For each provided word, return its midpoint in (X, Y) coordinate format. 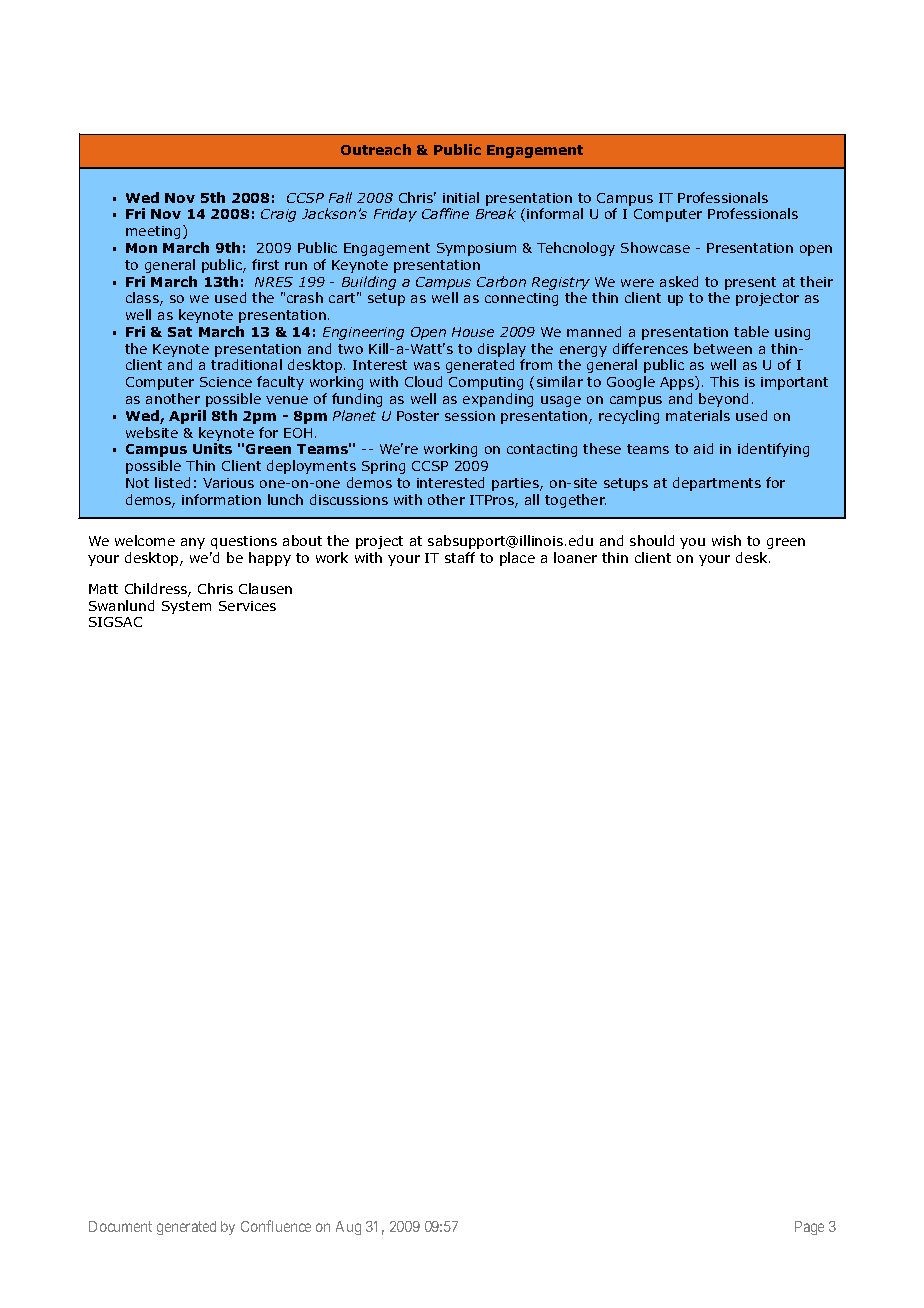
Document (120, 1226)
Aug (348, 1228)
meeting (155, 232)
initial (461, 197)
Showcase (655, 247)
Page (809, 1228)
